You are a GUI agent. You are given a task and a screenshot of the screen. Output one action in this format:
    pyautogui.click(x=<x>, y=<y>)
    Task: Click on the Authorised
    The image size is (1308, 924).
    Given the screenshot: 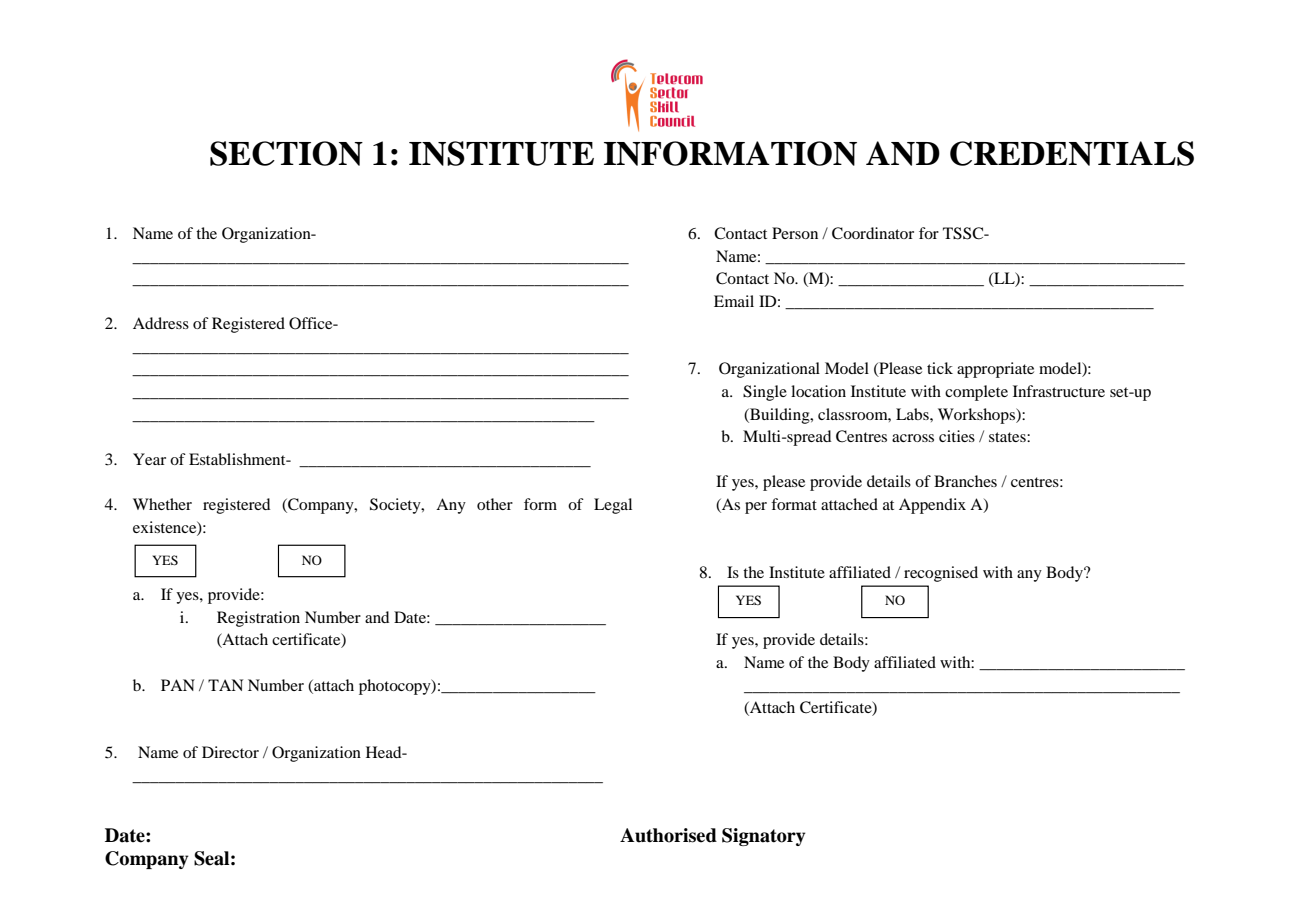 What is the action you would take?
    pyautogui.click(x=668, y=835)
